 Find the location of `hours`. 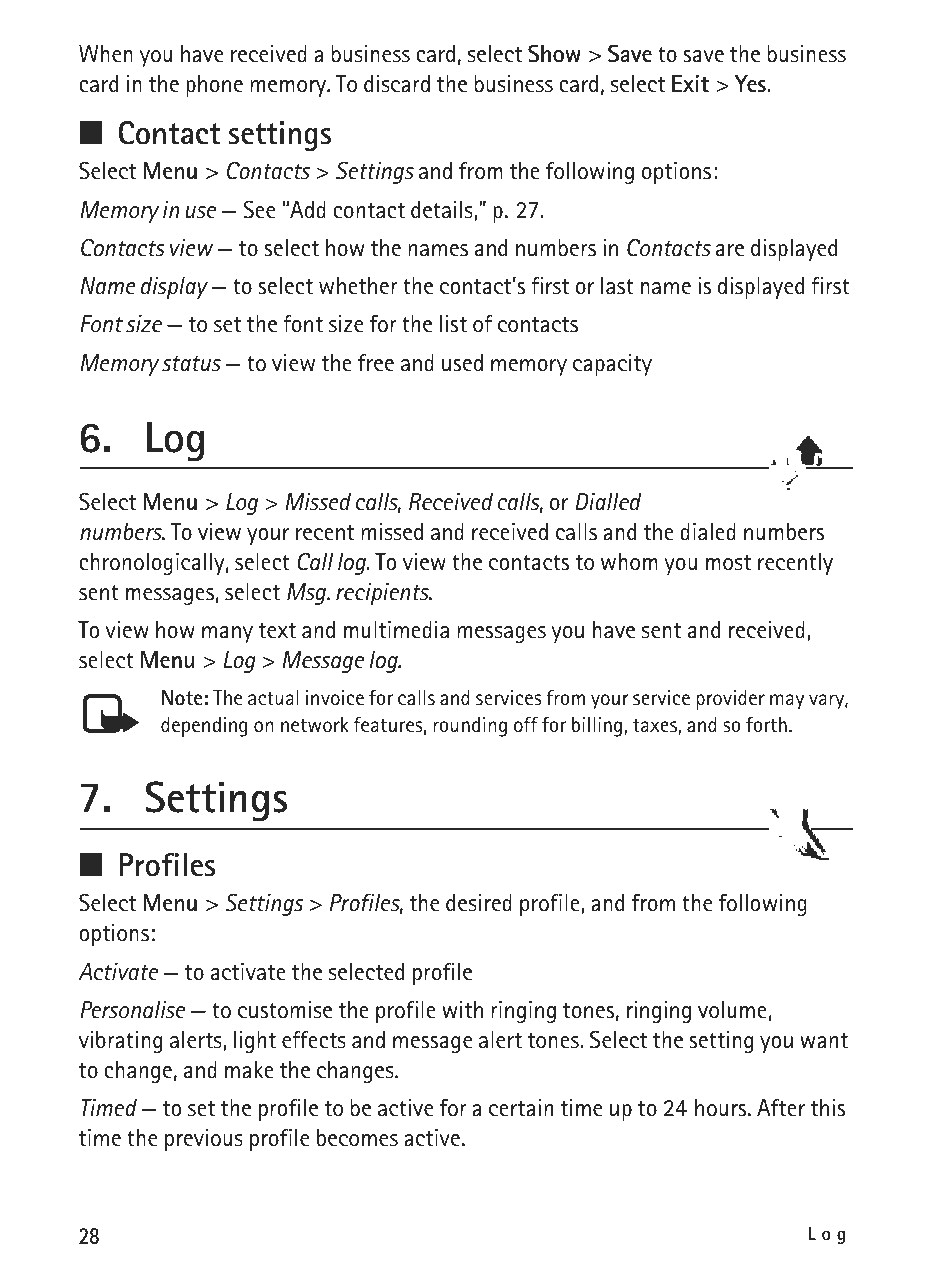

hours is located at coordinates (722, 1108).
